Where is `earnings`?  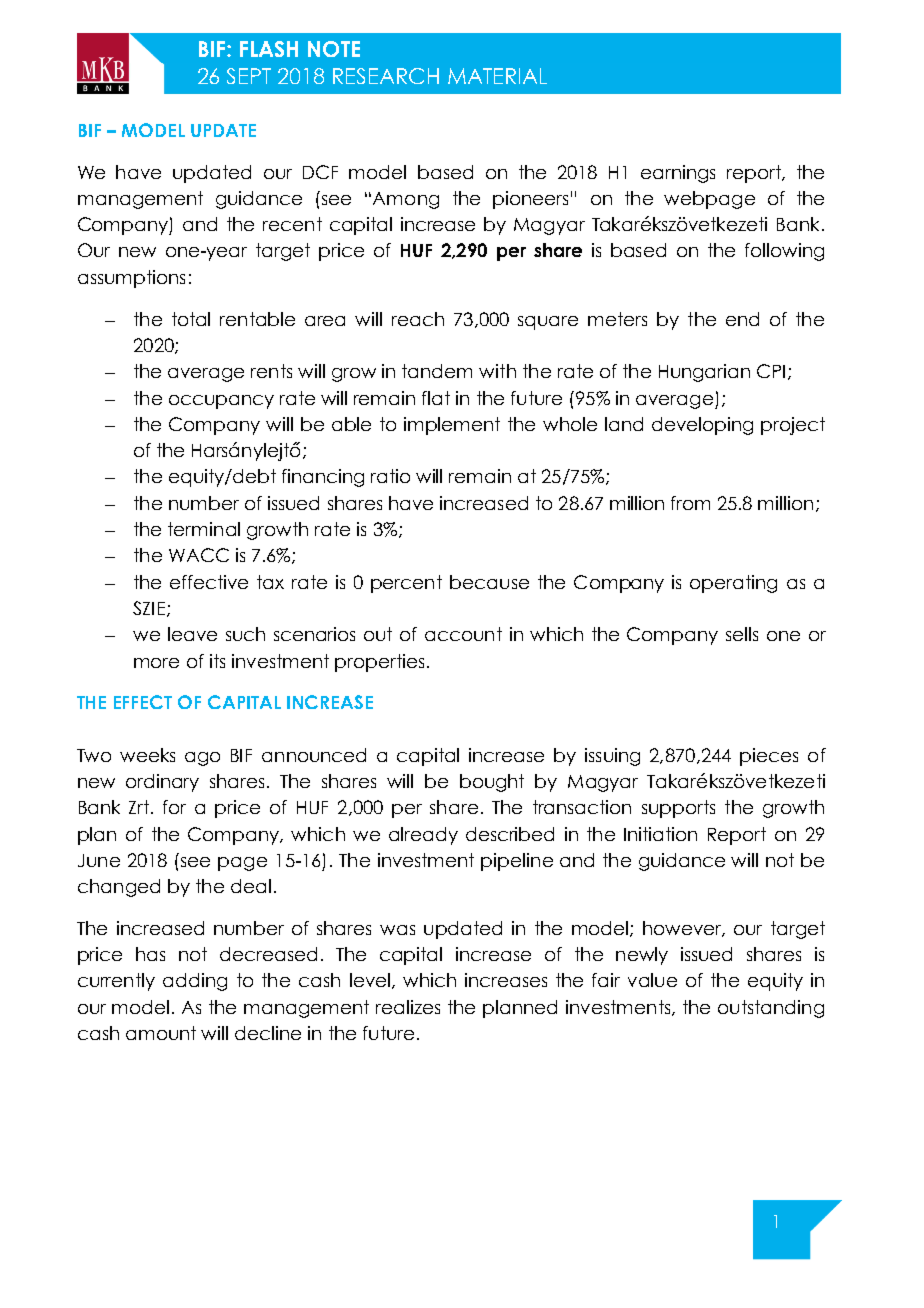 earnings is located at coordinates (678, 174).
